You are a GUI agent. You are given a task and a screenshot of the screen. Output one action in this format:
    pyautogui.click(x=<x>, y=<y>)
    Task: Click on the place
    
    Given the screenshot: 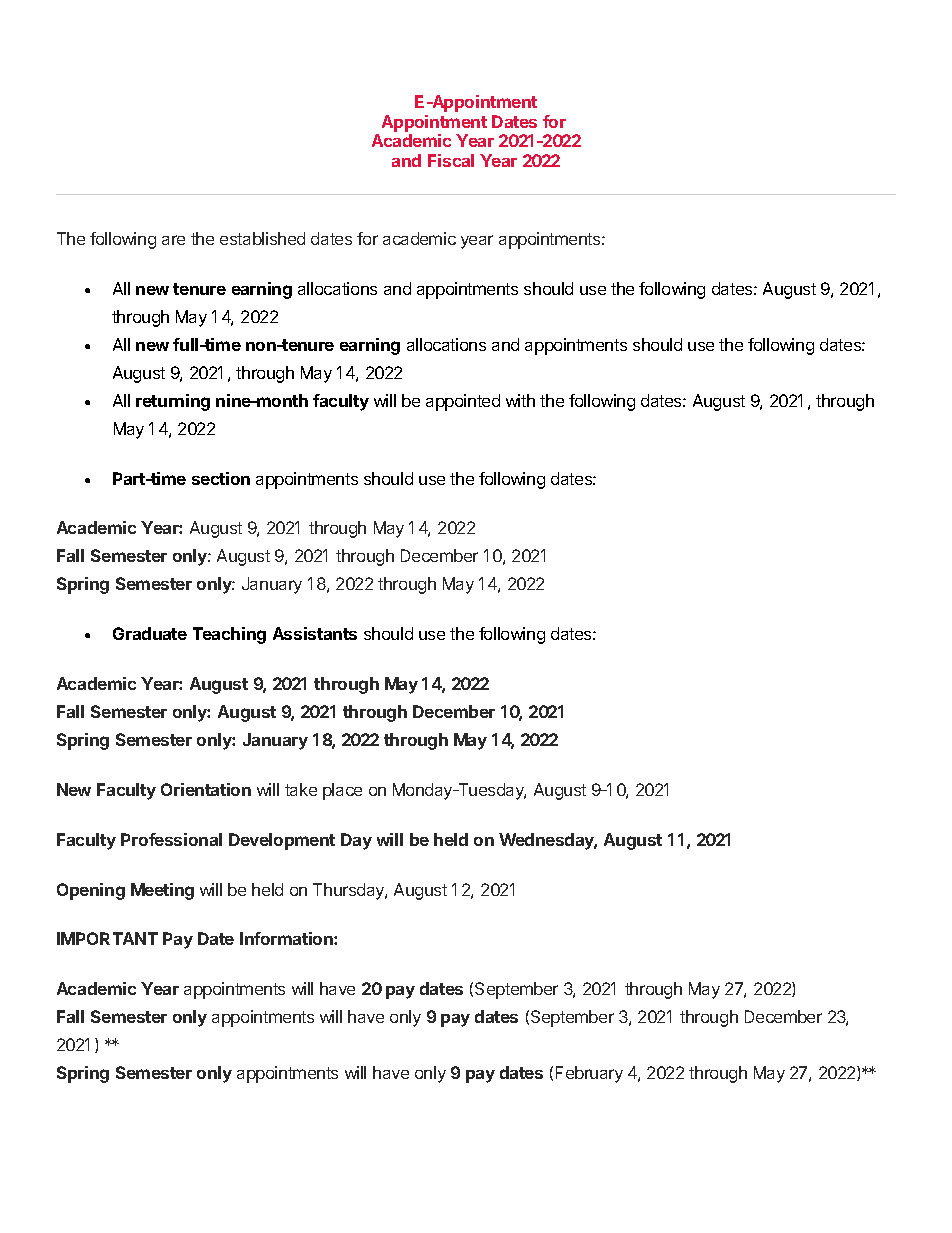 What is the action you would take?
    pyautogui.click(x=342, y=791)
